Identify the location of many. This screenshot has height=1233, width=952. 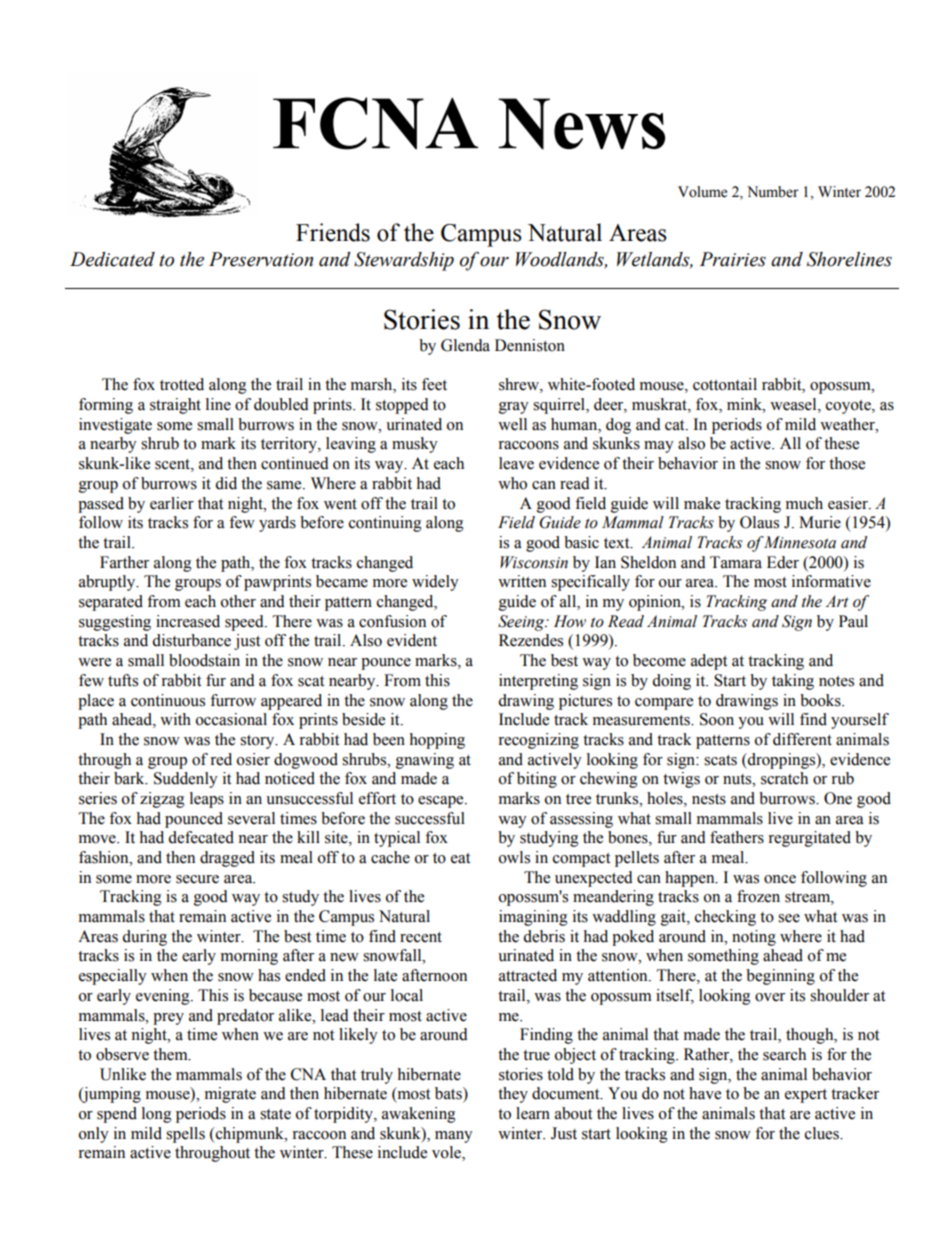
(454, 1137).
